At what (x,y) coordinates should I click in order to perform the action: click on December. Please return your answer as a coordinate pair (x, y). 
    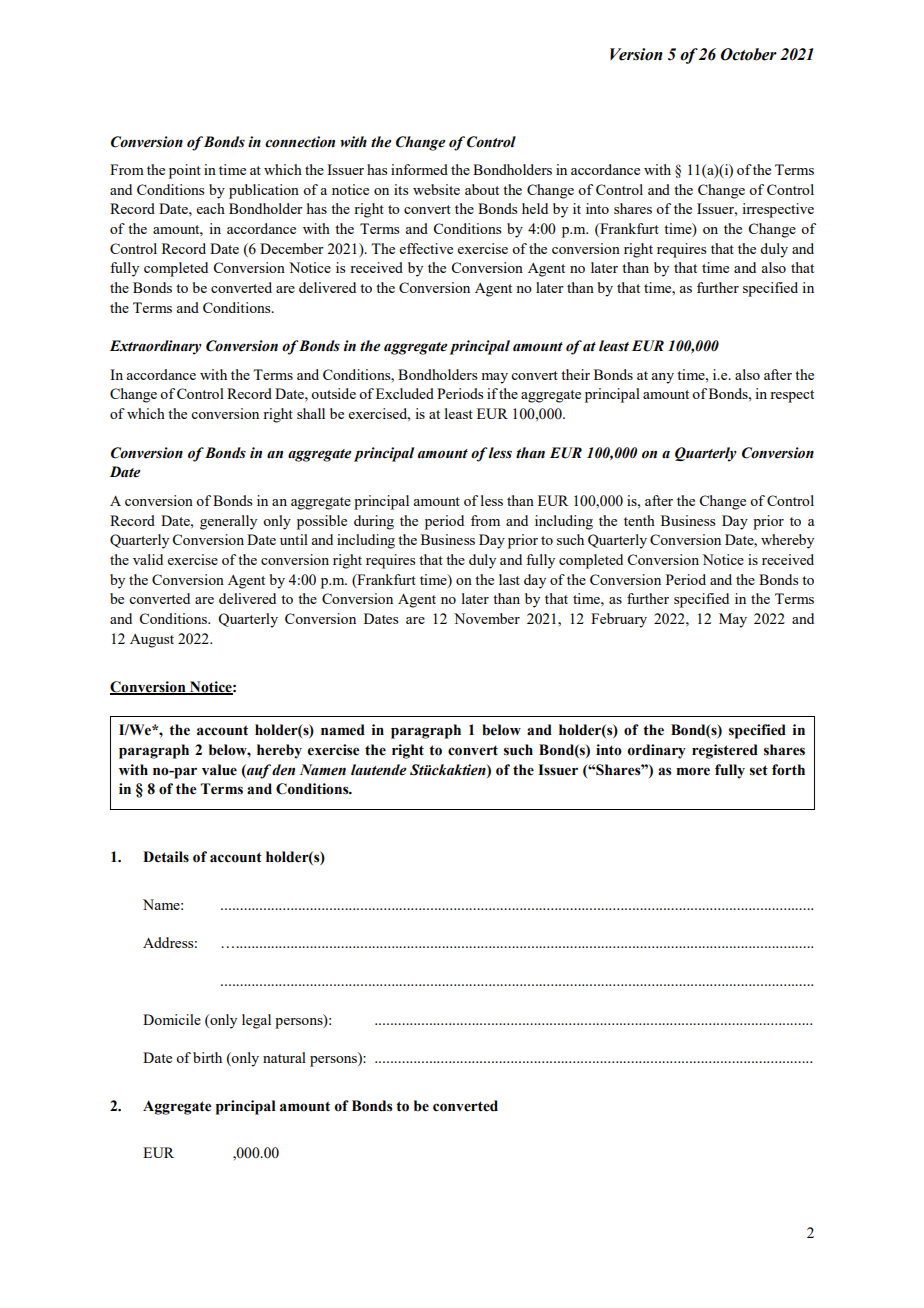
    Looking at the image, I should click on (292, 248).
